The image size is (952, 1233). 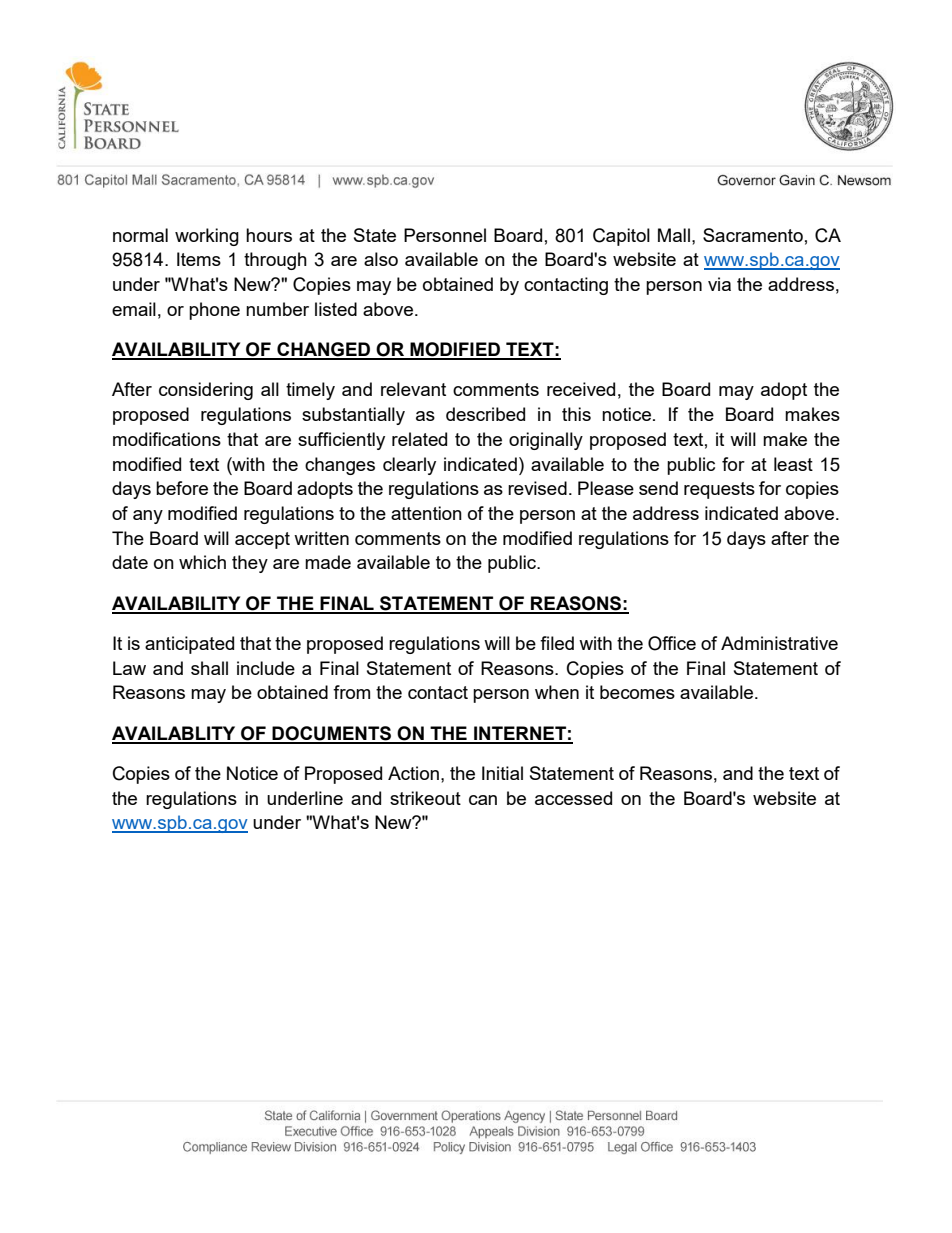 What do you see at coordinates (413, 773) in the image?
I see `Action` at bounding box center [413, 773].
